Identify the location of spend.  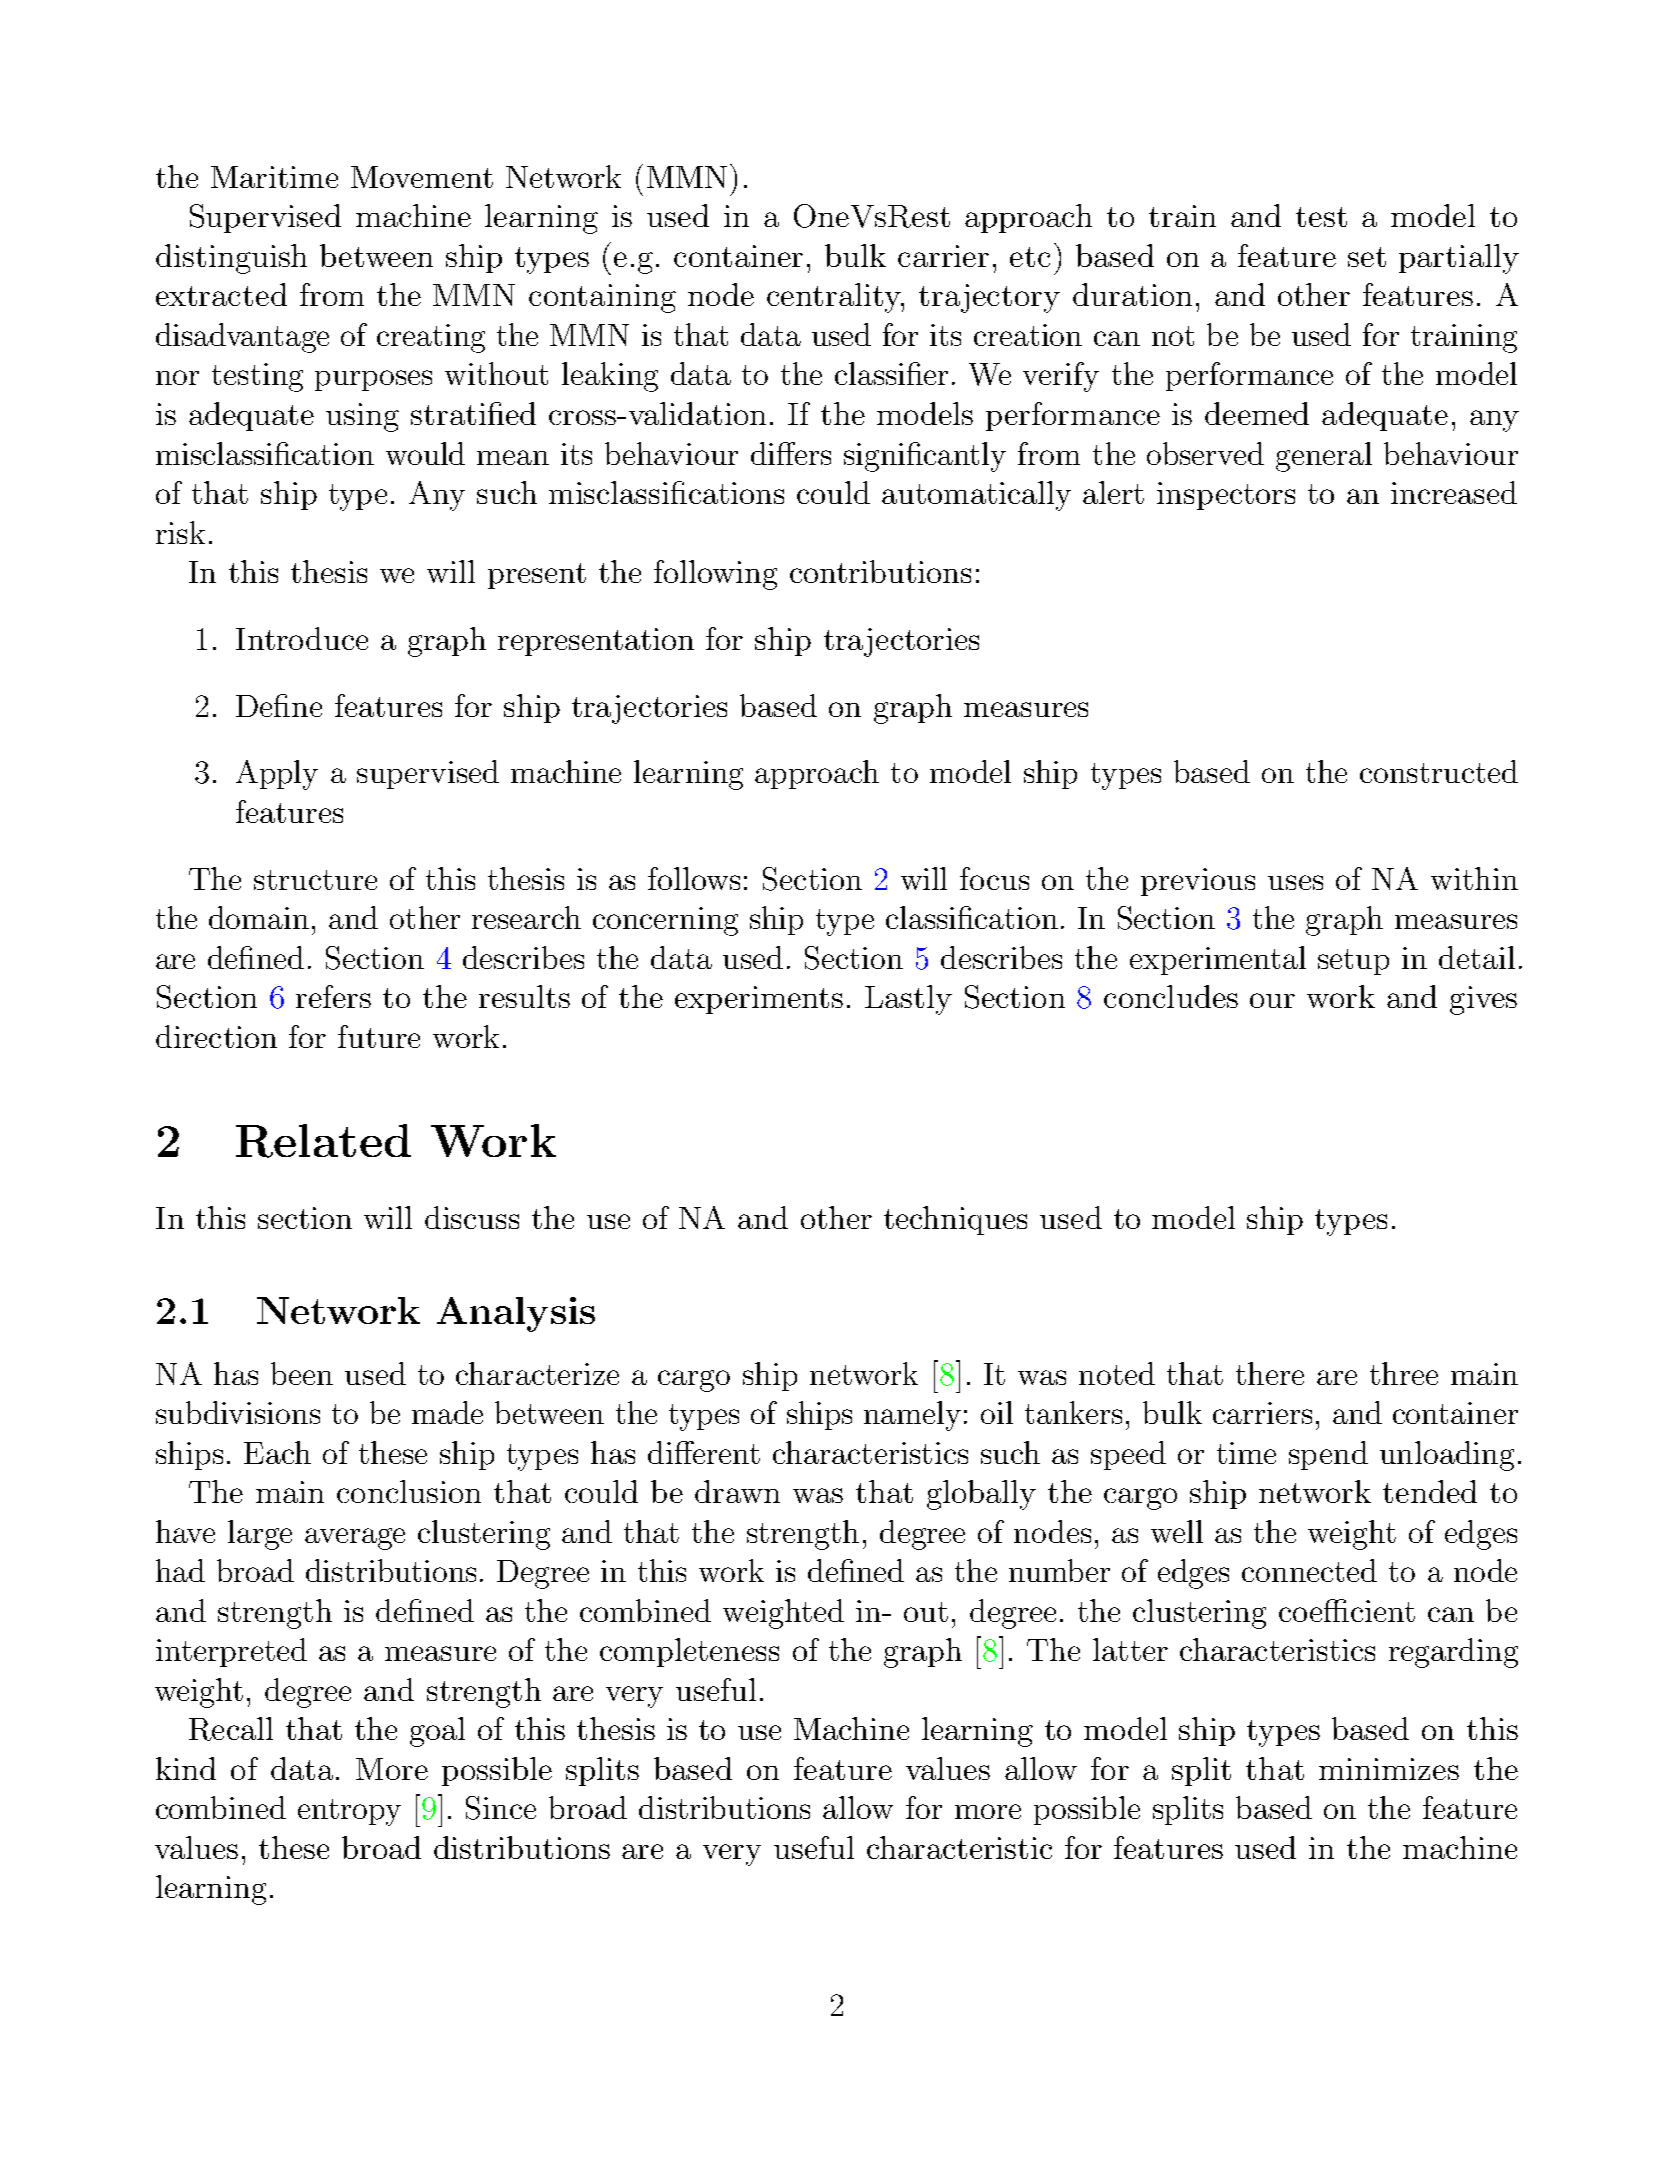
(1328, 1455).
